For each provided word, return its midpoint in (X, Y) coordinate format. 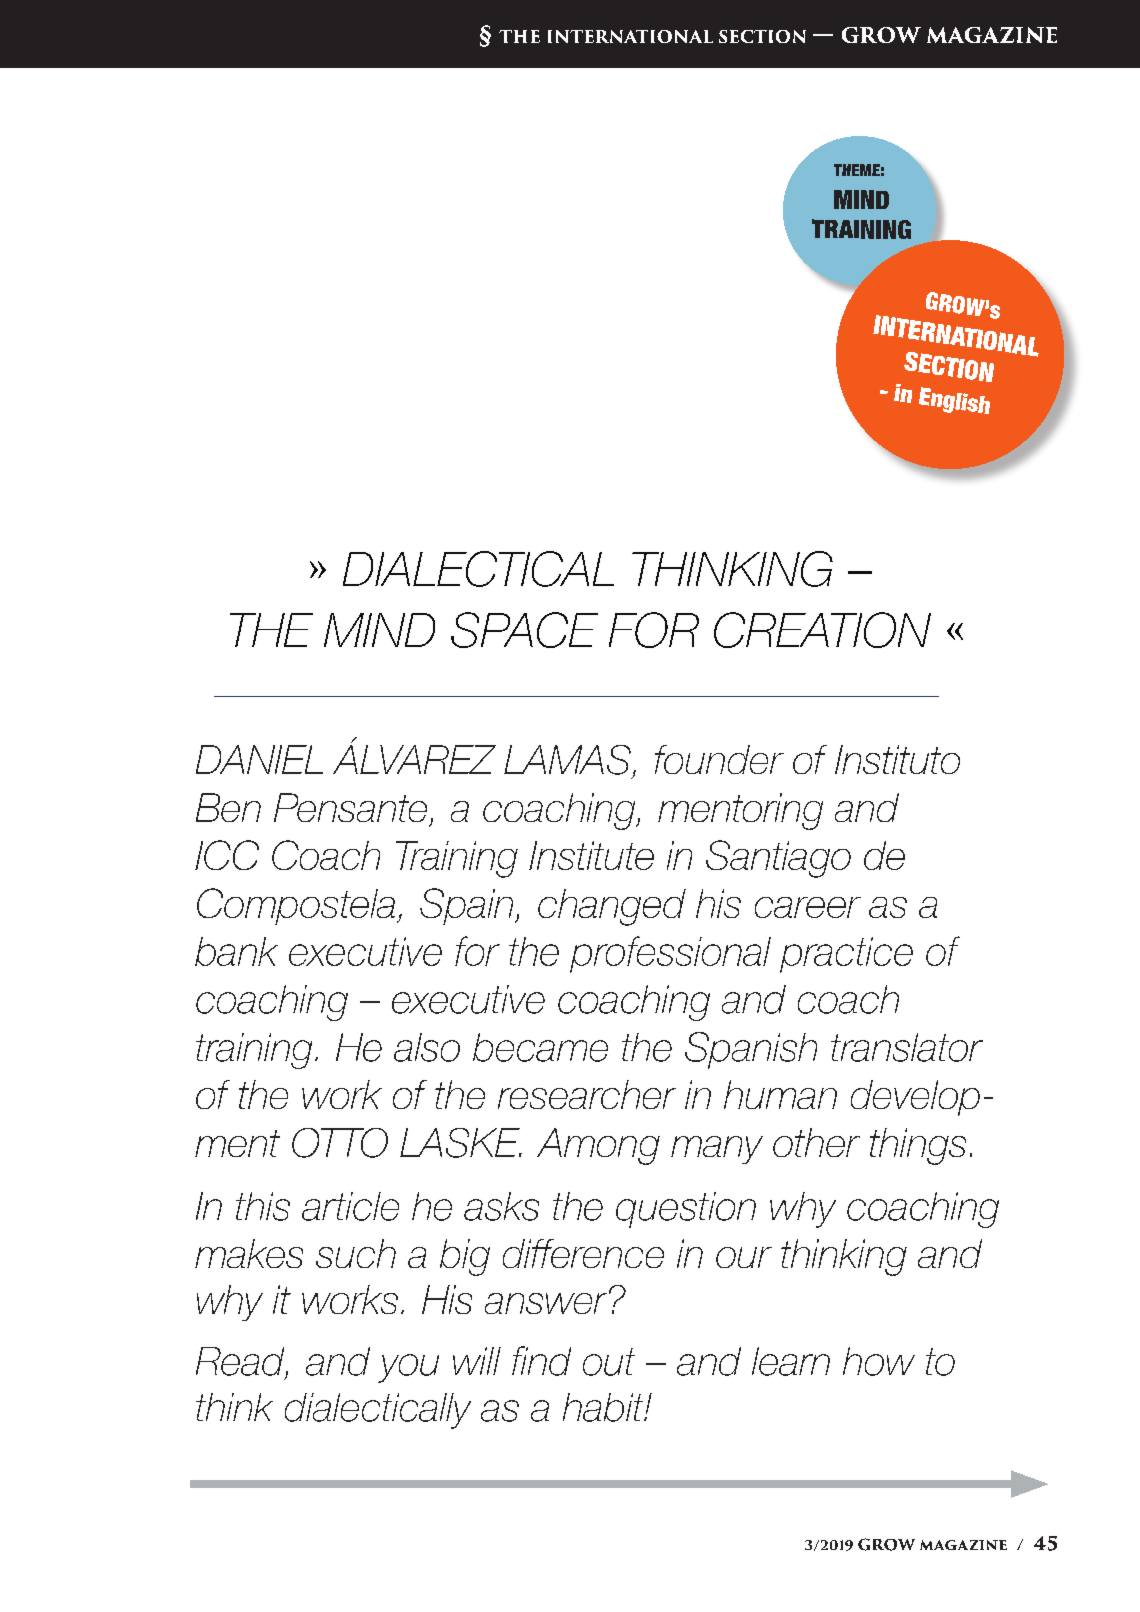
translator (907, 1047)
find (541, 1361)
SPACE (524, 630)
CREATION (822, 630)
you (408, 1368)
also (427, 1047)
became (540, 1047)
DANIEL (259, 759)
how (879, 1361)
